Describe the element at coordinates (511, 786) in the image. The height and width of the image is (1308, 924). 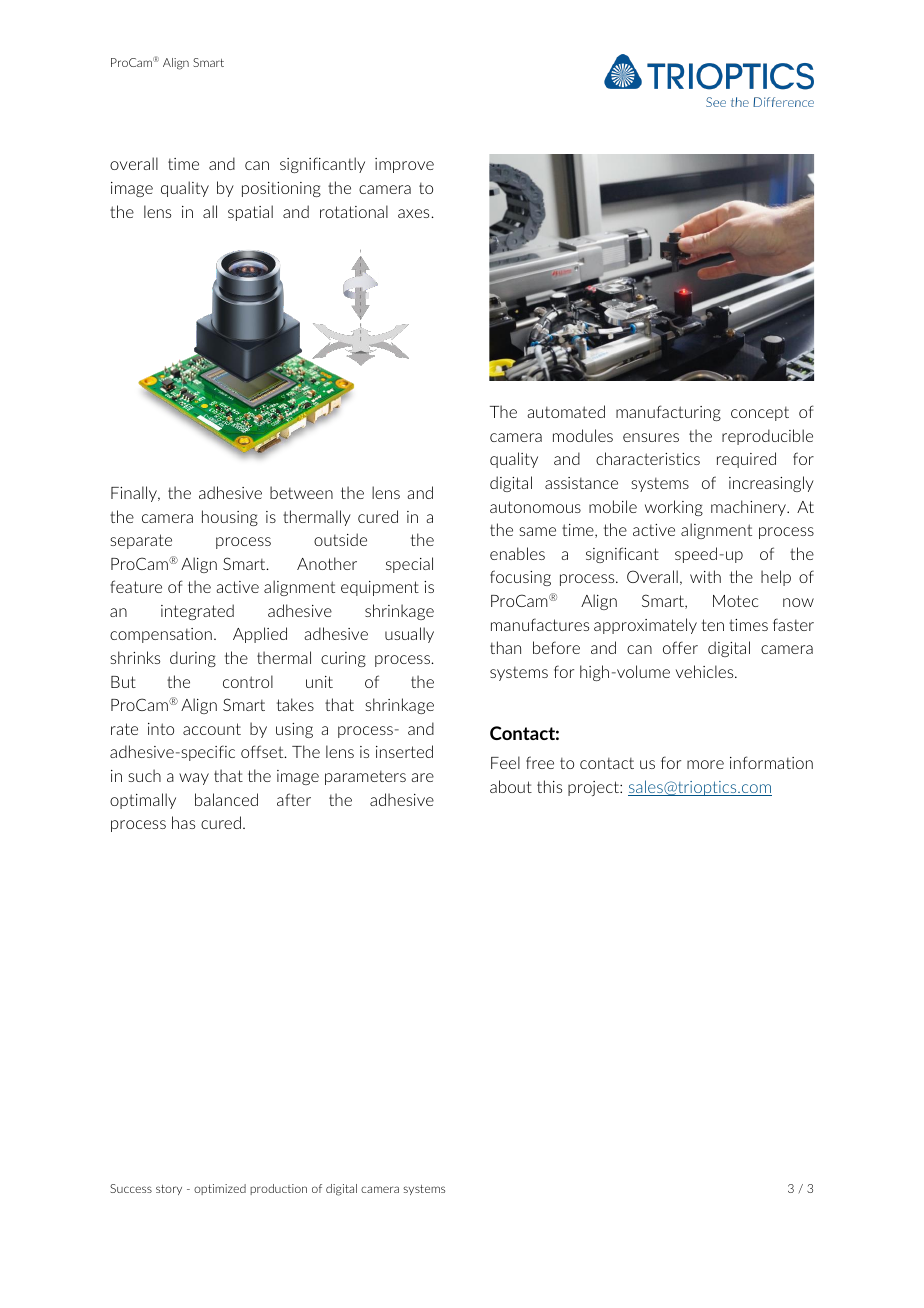
I see `about` at that location.
